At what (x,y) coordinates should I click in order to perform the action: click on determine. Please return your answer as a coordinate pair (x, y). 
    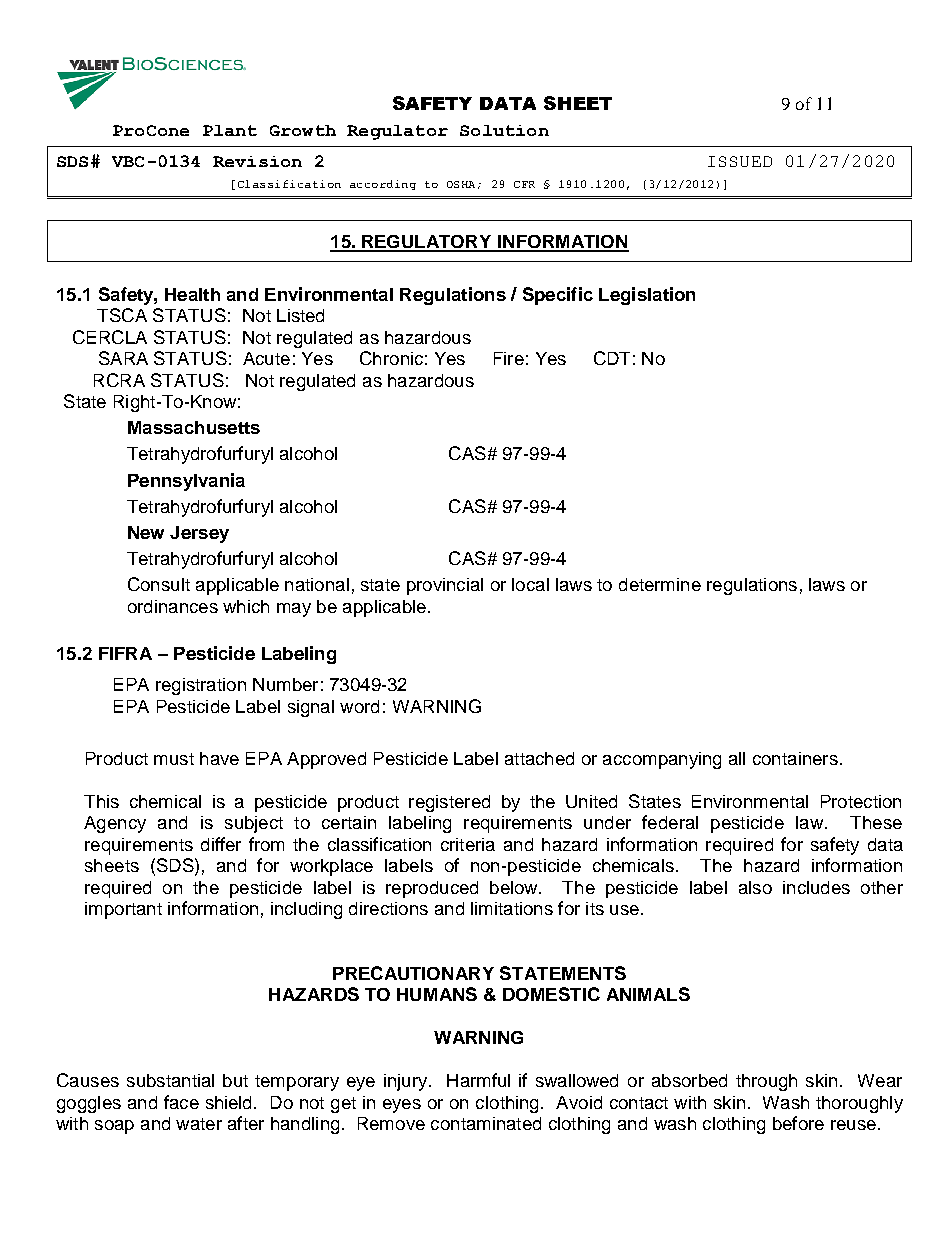
    Looking at the image, I should click on (660, 584).
